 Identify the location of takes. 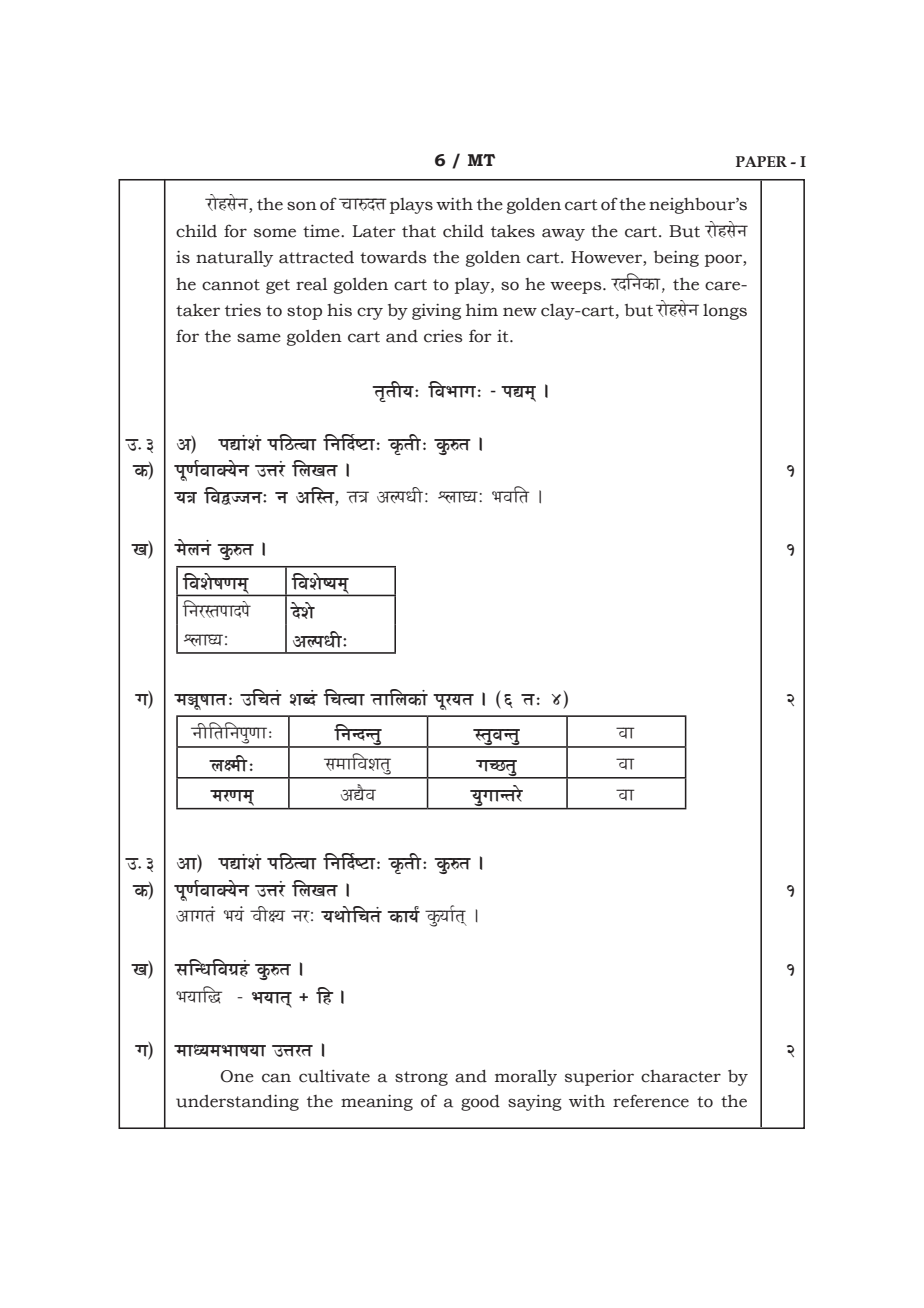
(513, 231).
